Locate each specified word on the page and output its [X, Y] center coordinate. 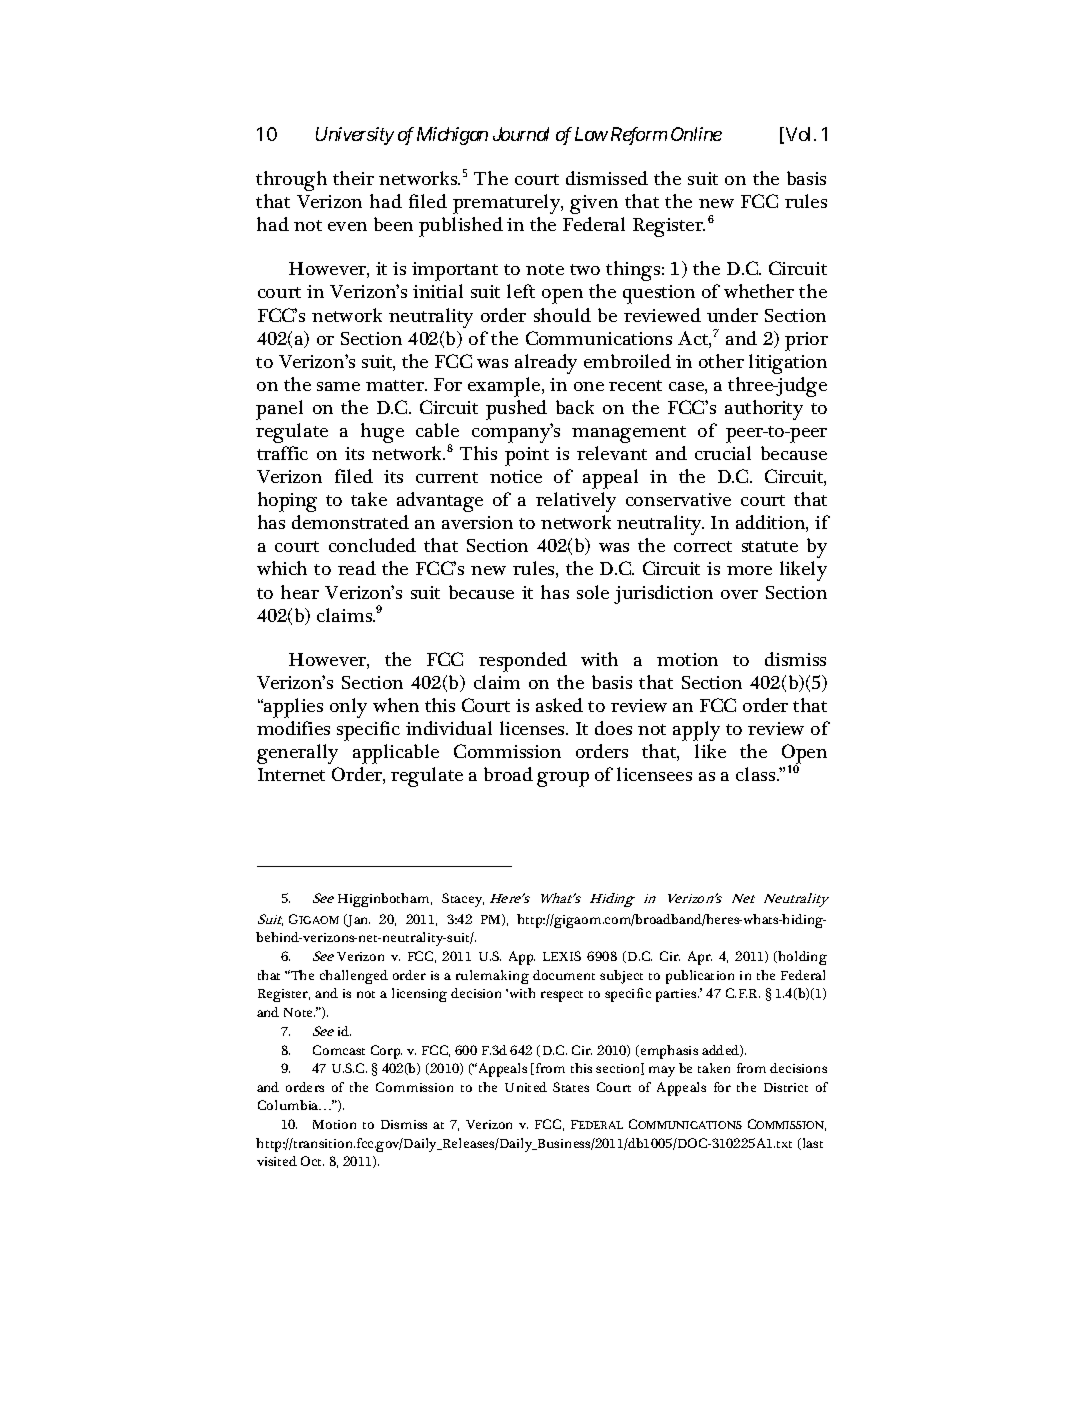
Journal [521, 134]
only [348, 708]
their [353, 178]
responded [523, 662]
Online [696, 134]
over [739, 594]
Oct [312, 1161]
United [526, 1087]
